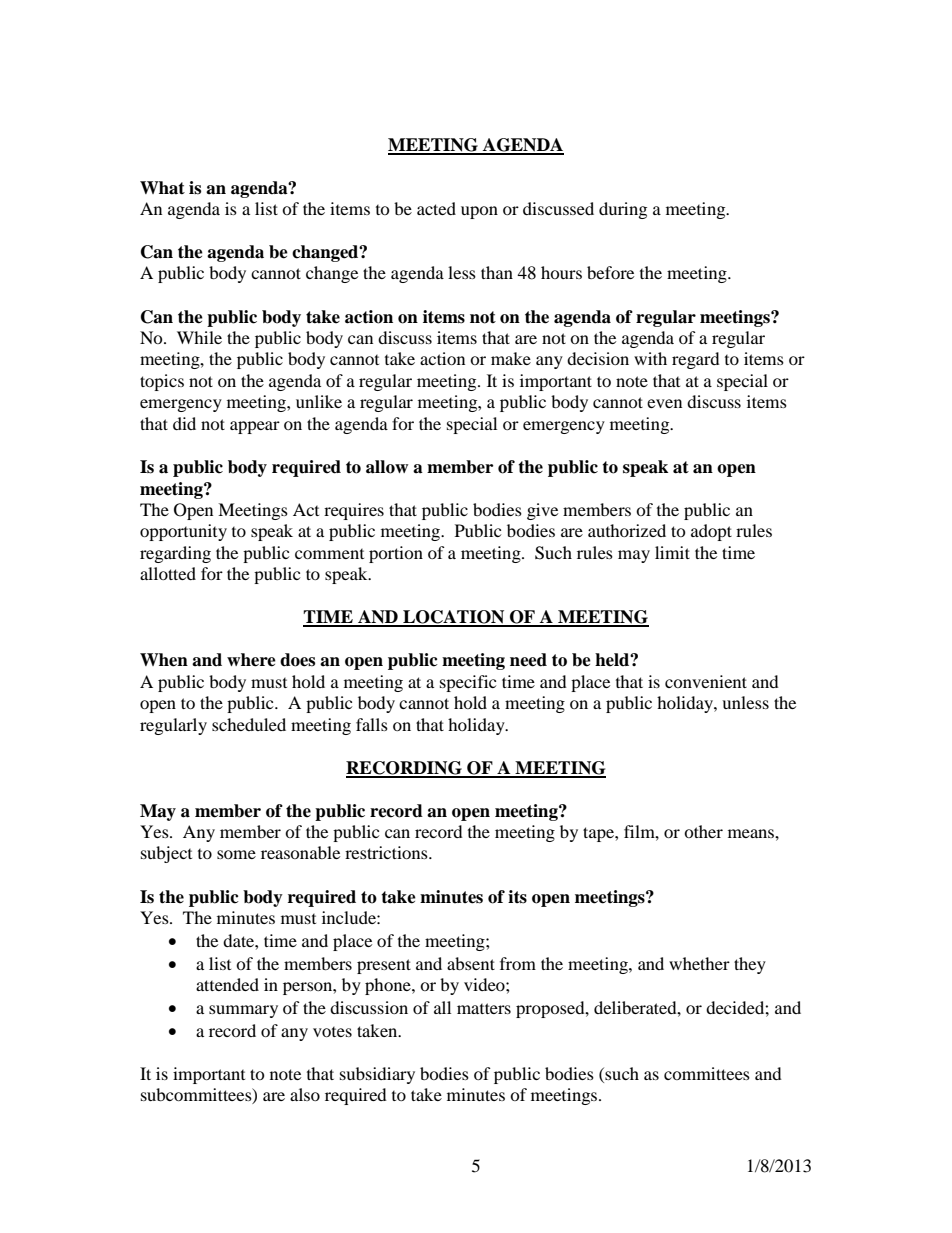 The height and width of the page is (1233, 952). What do you see at coordinates (623, 210) in the page?
I see `during` at bounding box center [623, 210].
